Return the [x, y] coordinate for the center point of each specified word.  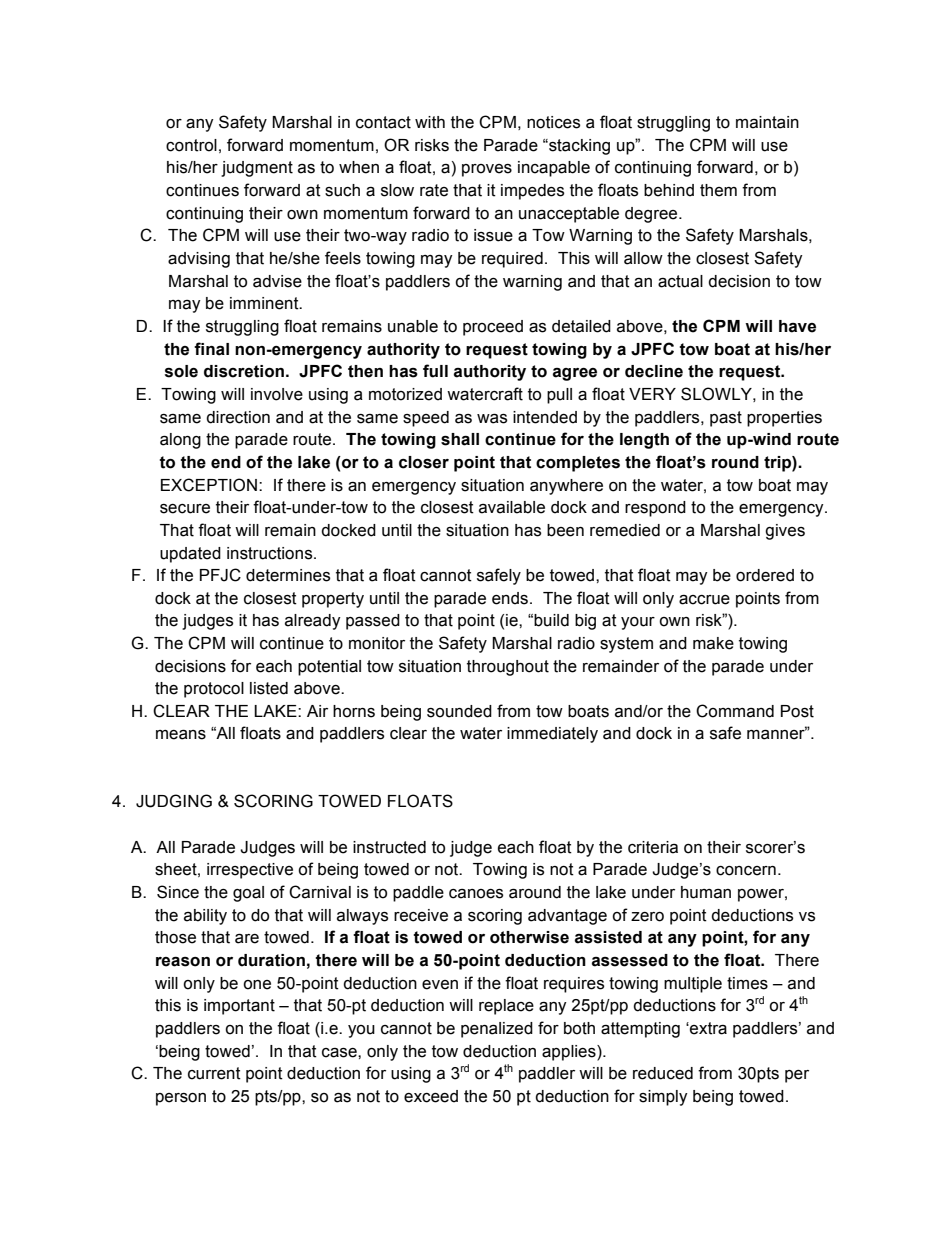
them [718, 190]
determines [288, 575]
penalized [497, 1030]
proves [487, 170]
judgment [257, 169]
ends [510, 598]
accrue [704, 600]
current [214, 1073]
